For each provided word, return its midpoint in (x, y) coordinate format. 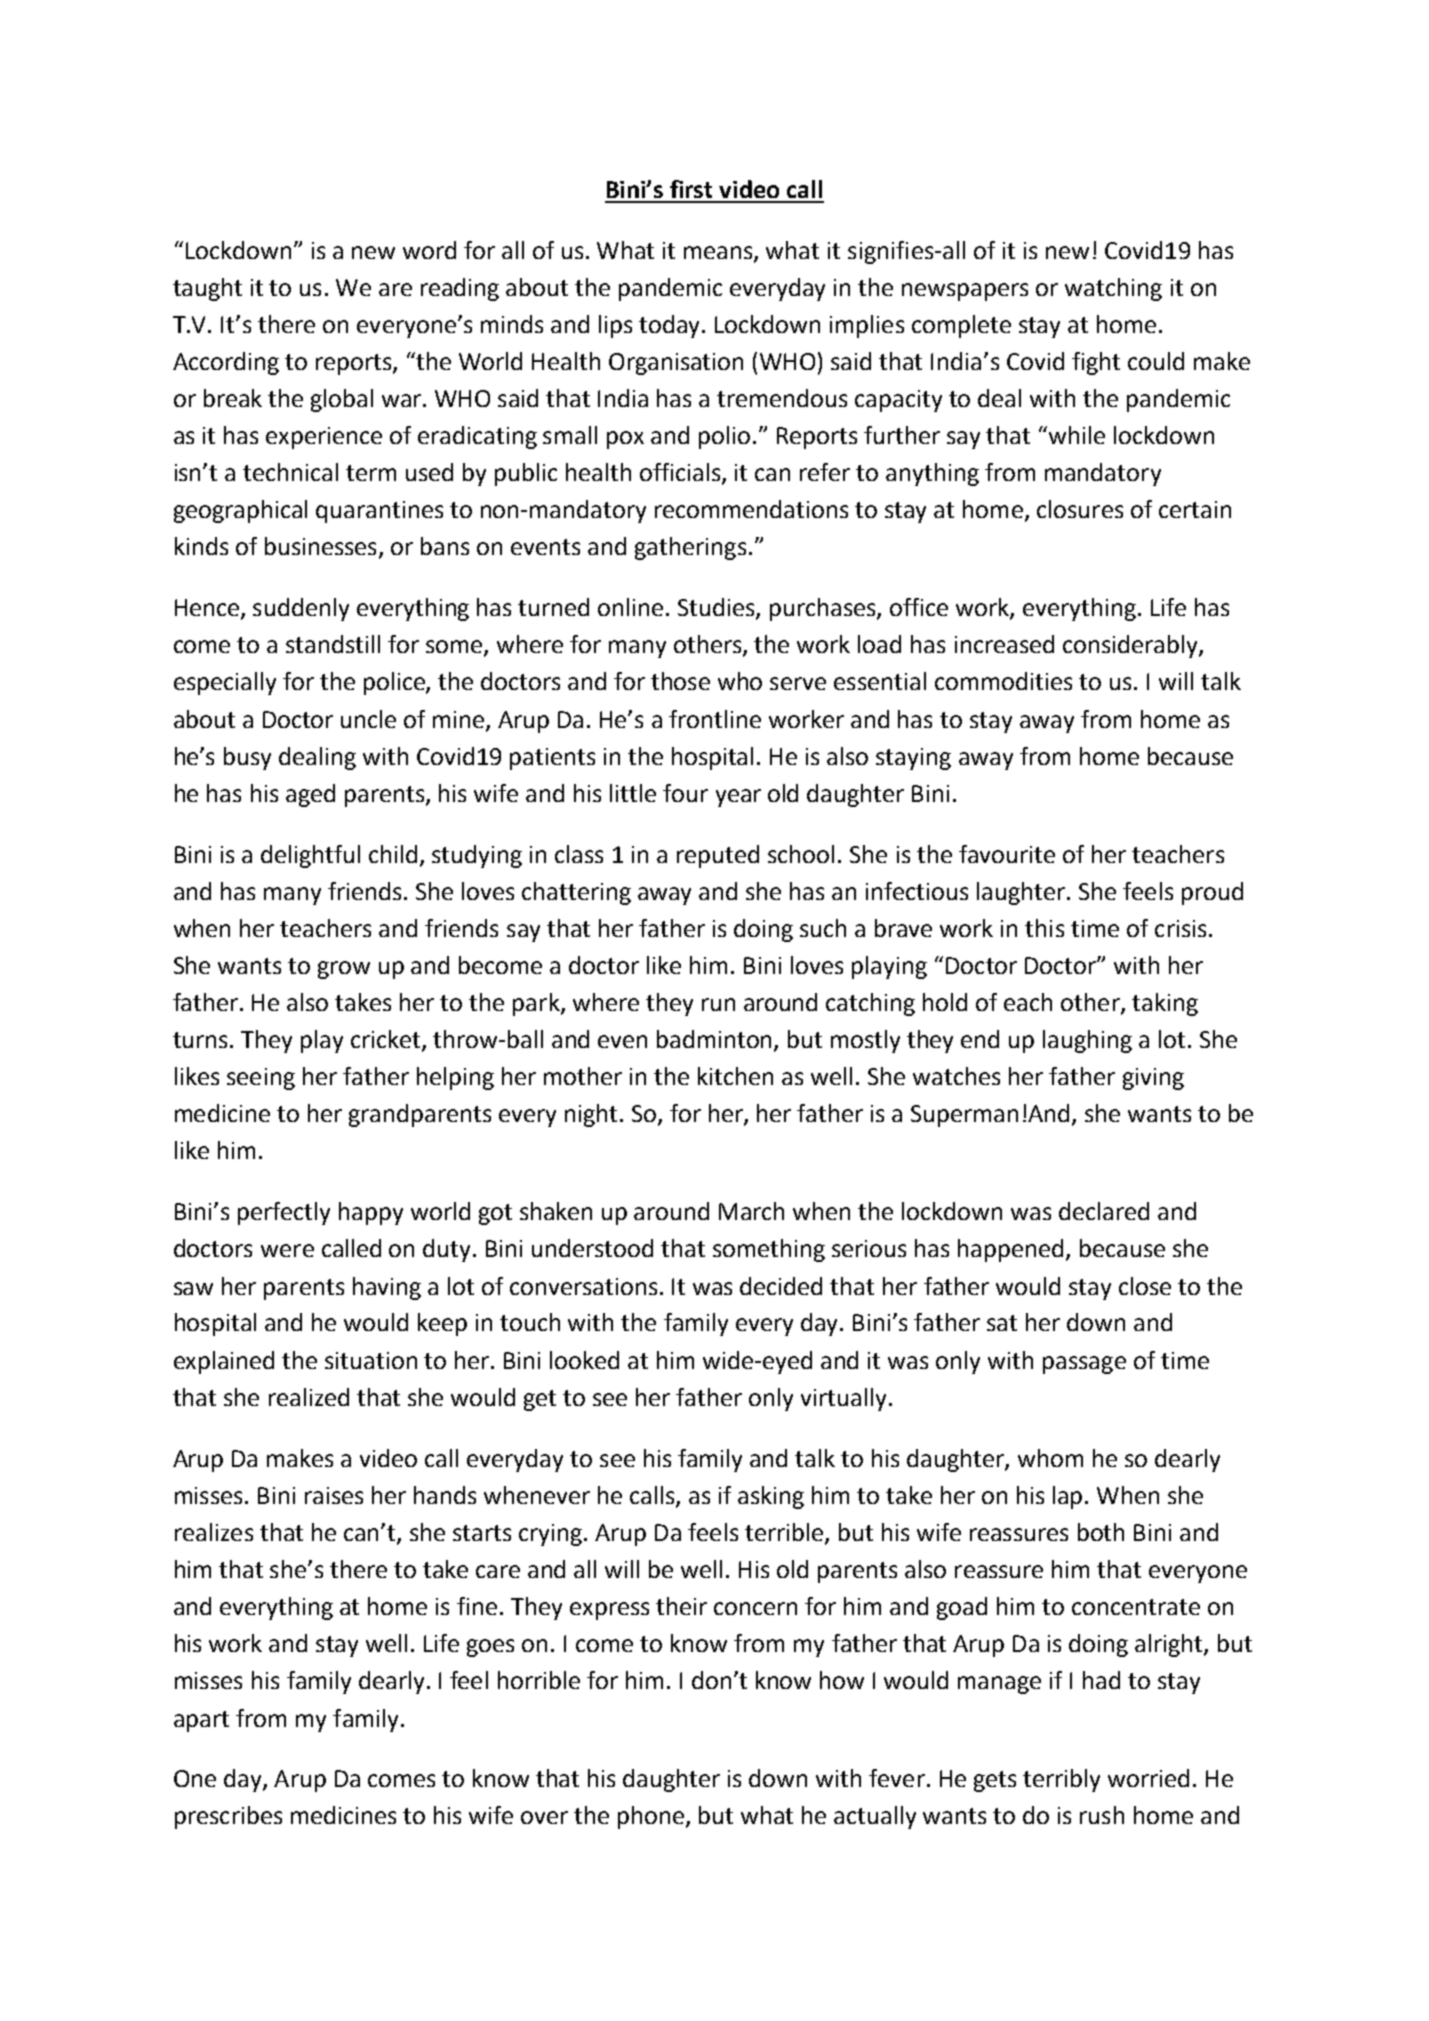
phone (652, 1817)
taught (207, 289)
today (671, 326)
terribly (1061, 1780)
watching (1113, 289)
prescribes (228, 1817)
